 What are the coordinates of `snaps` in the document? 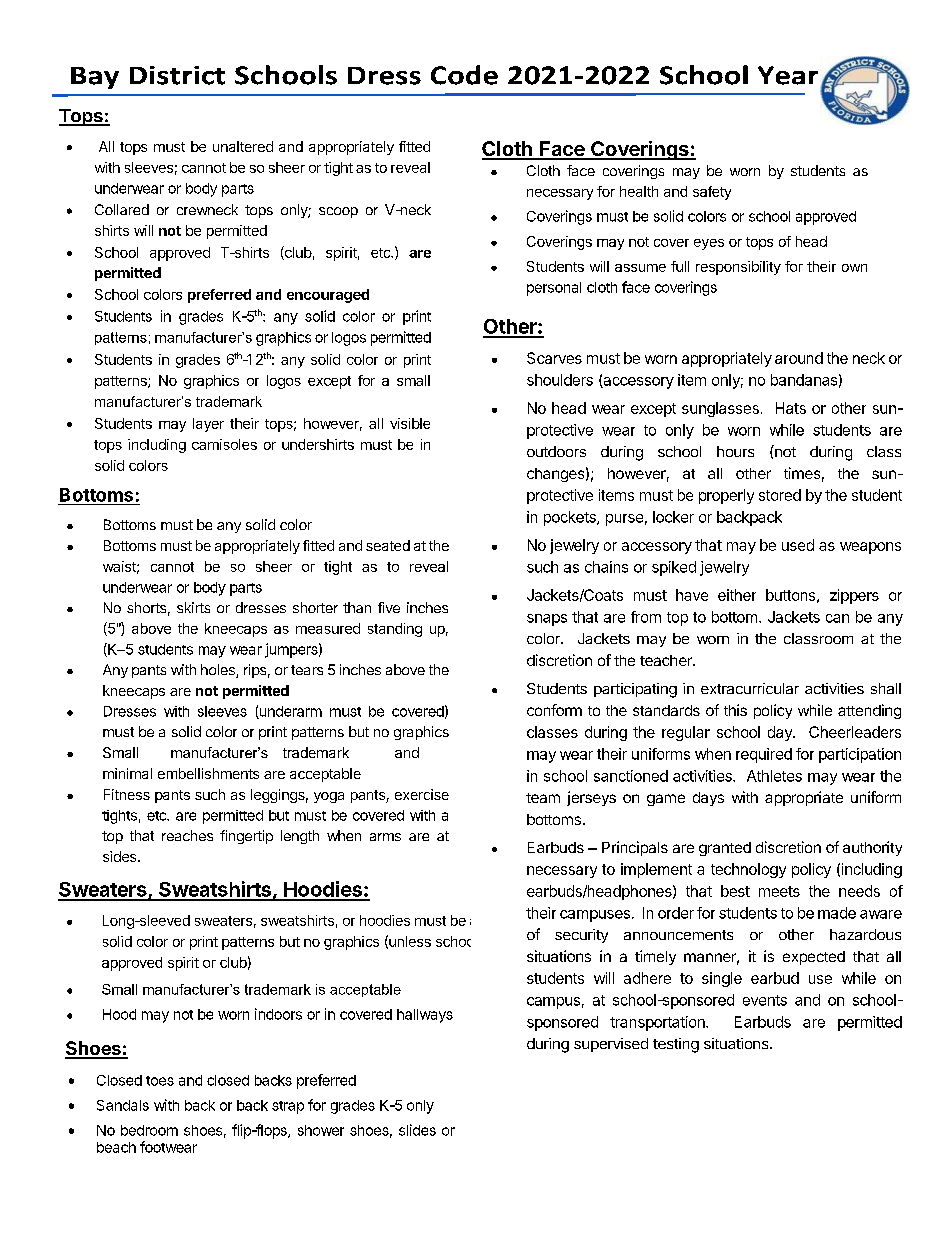 It's located at (547, 620).
